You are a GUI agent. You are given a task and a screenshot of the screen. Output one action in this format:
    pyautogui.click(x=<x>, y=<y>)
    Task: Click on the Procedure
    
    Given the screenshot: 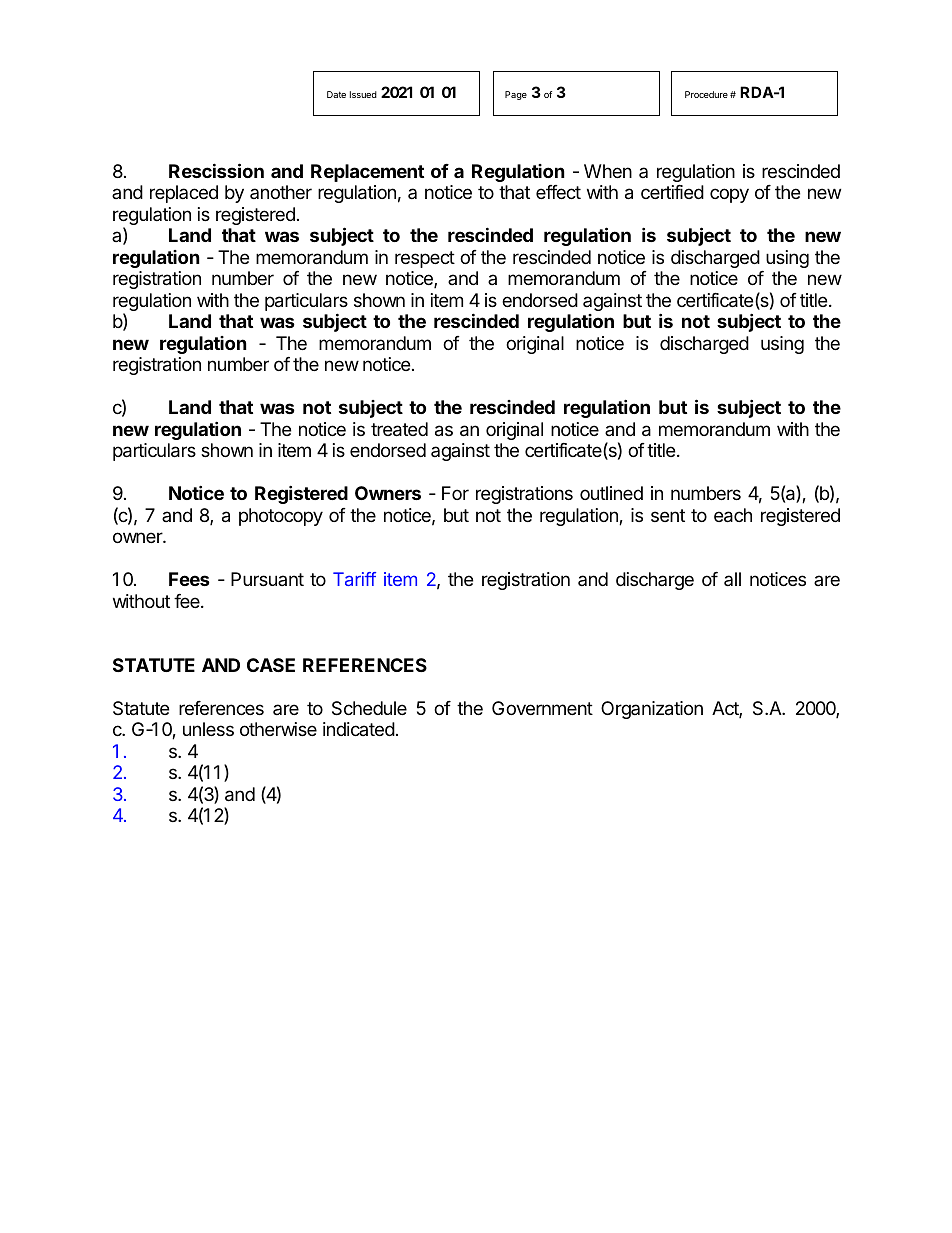 What is the action you would take?
    pyautogui.click(x=706, y=94)
